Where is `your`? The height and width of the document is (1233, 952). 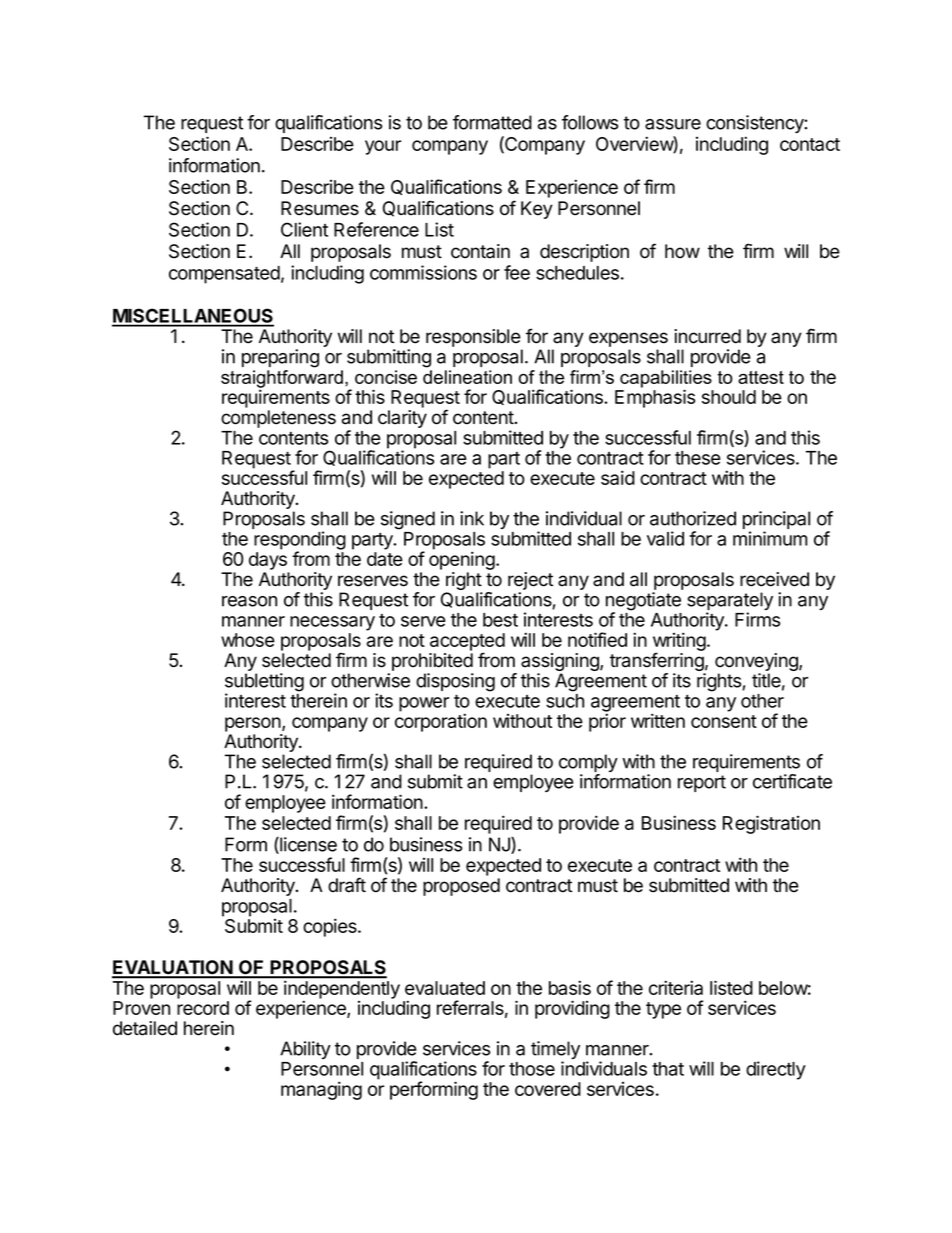 your is located at coordinates (383, 147).
